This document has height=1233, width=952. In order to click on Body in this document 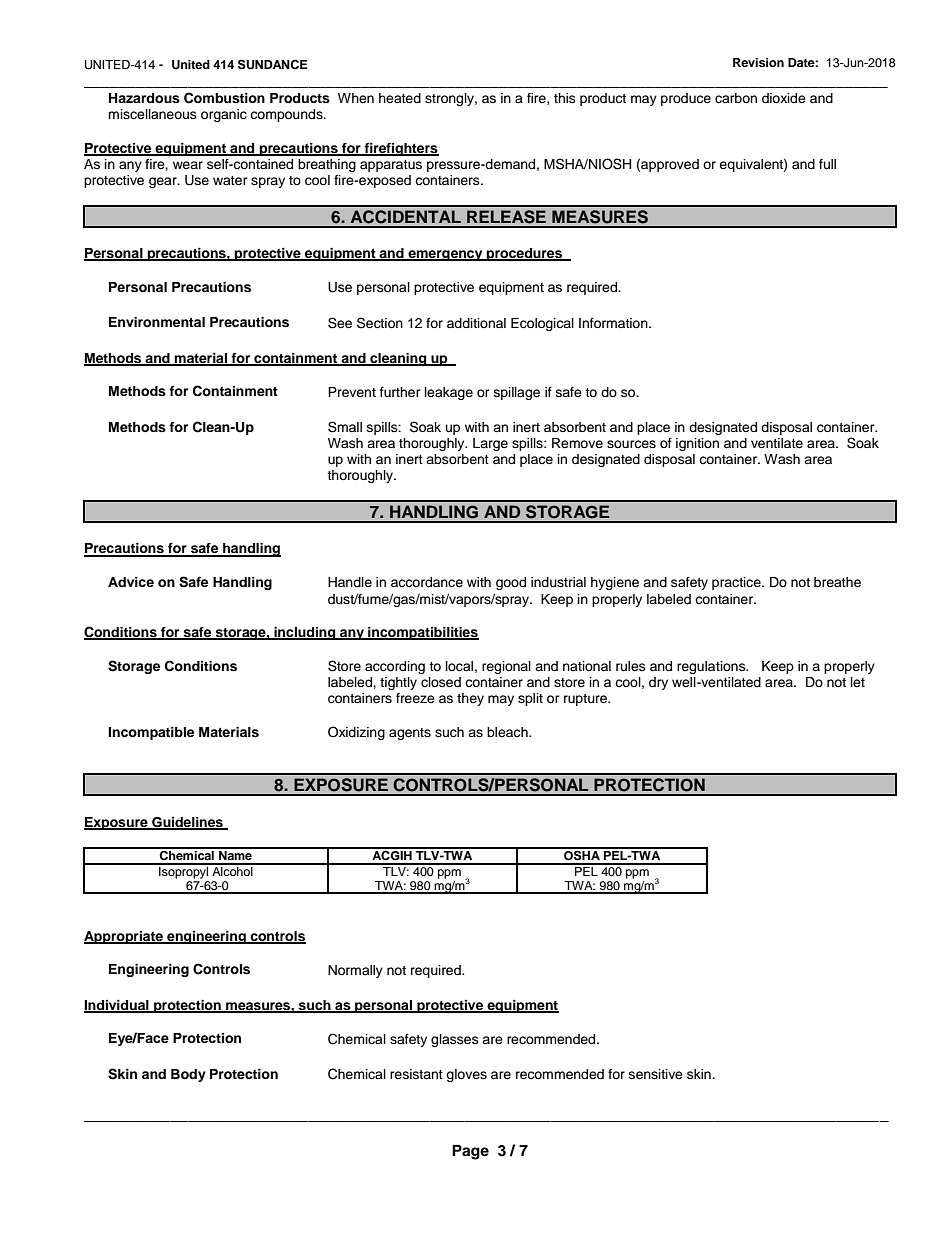, I will do `click(188, 1075)`.
